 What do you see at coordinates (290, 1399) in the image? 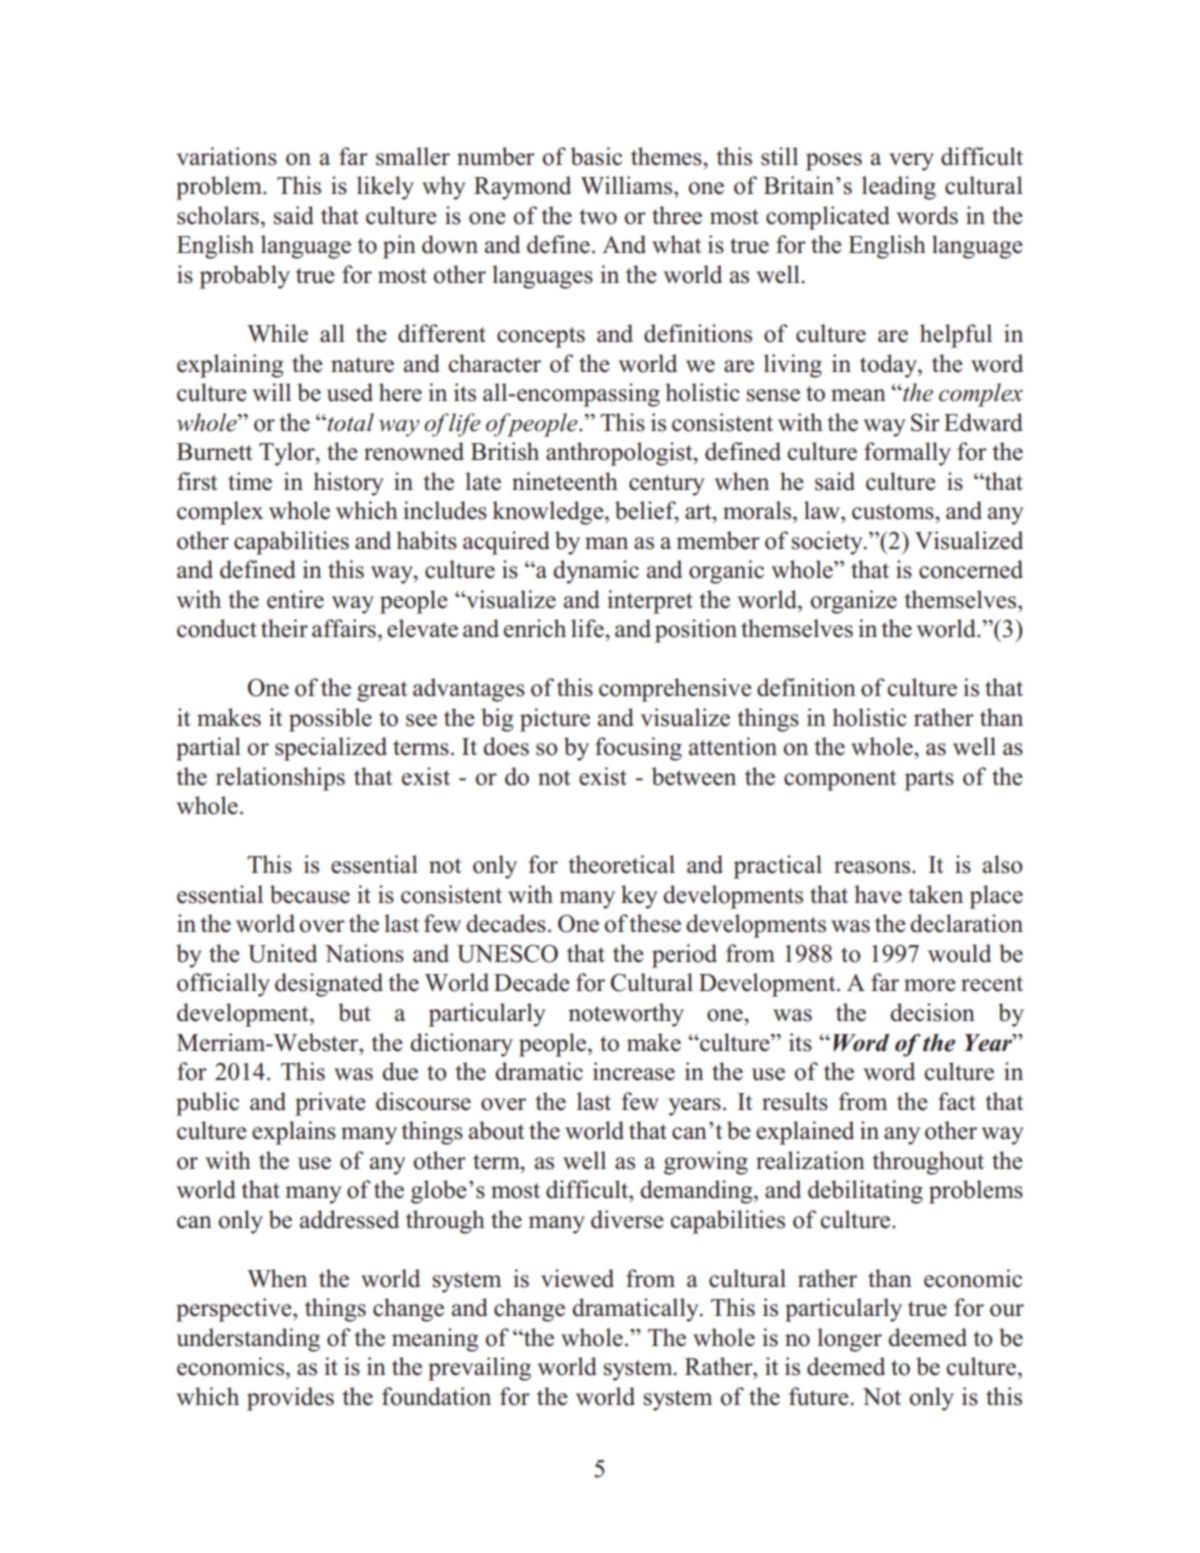
I see `provides` at bounding box center [290, 1399].
